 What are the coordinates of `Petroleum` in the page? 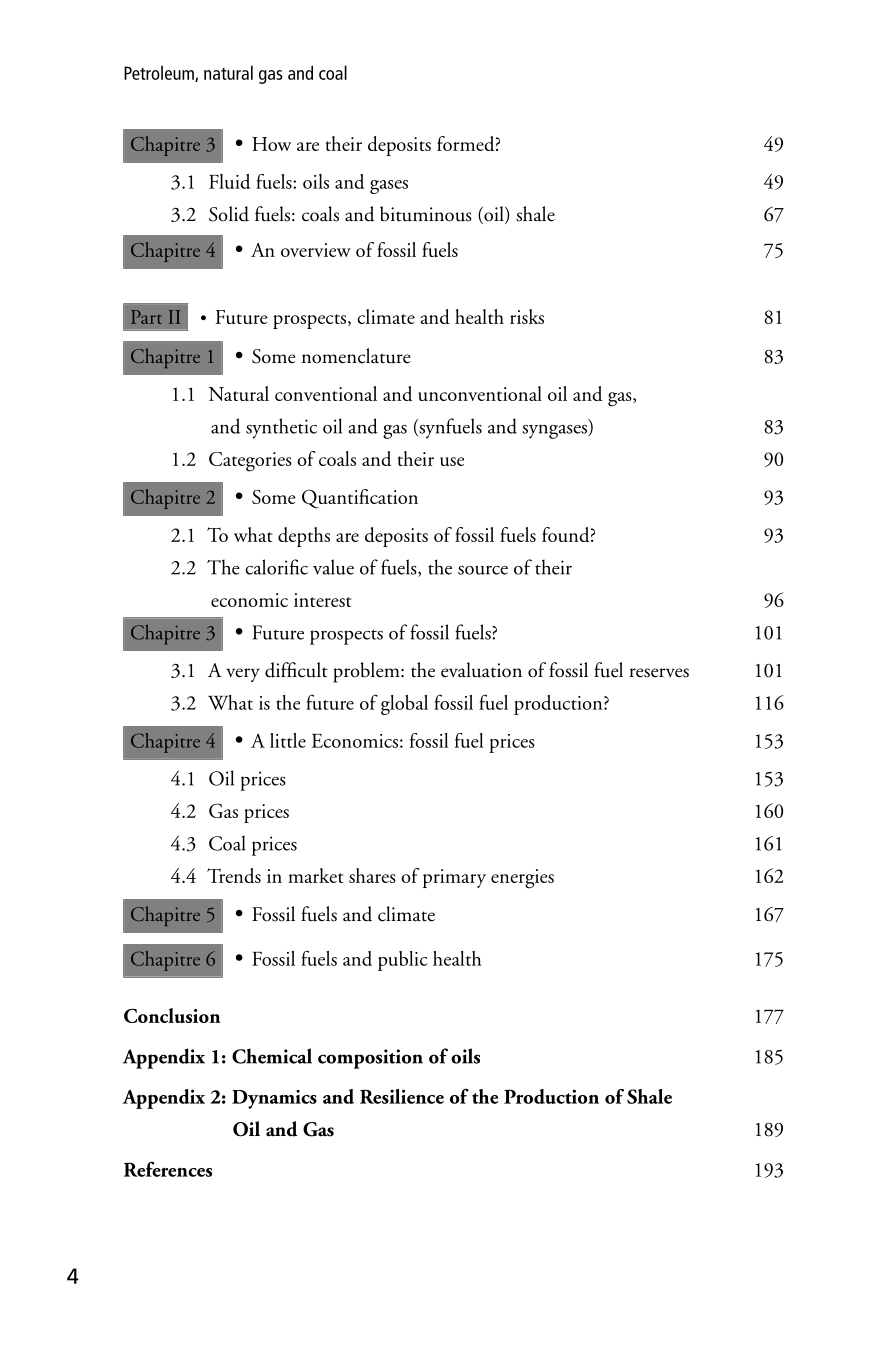 It's located at (160, 73).
